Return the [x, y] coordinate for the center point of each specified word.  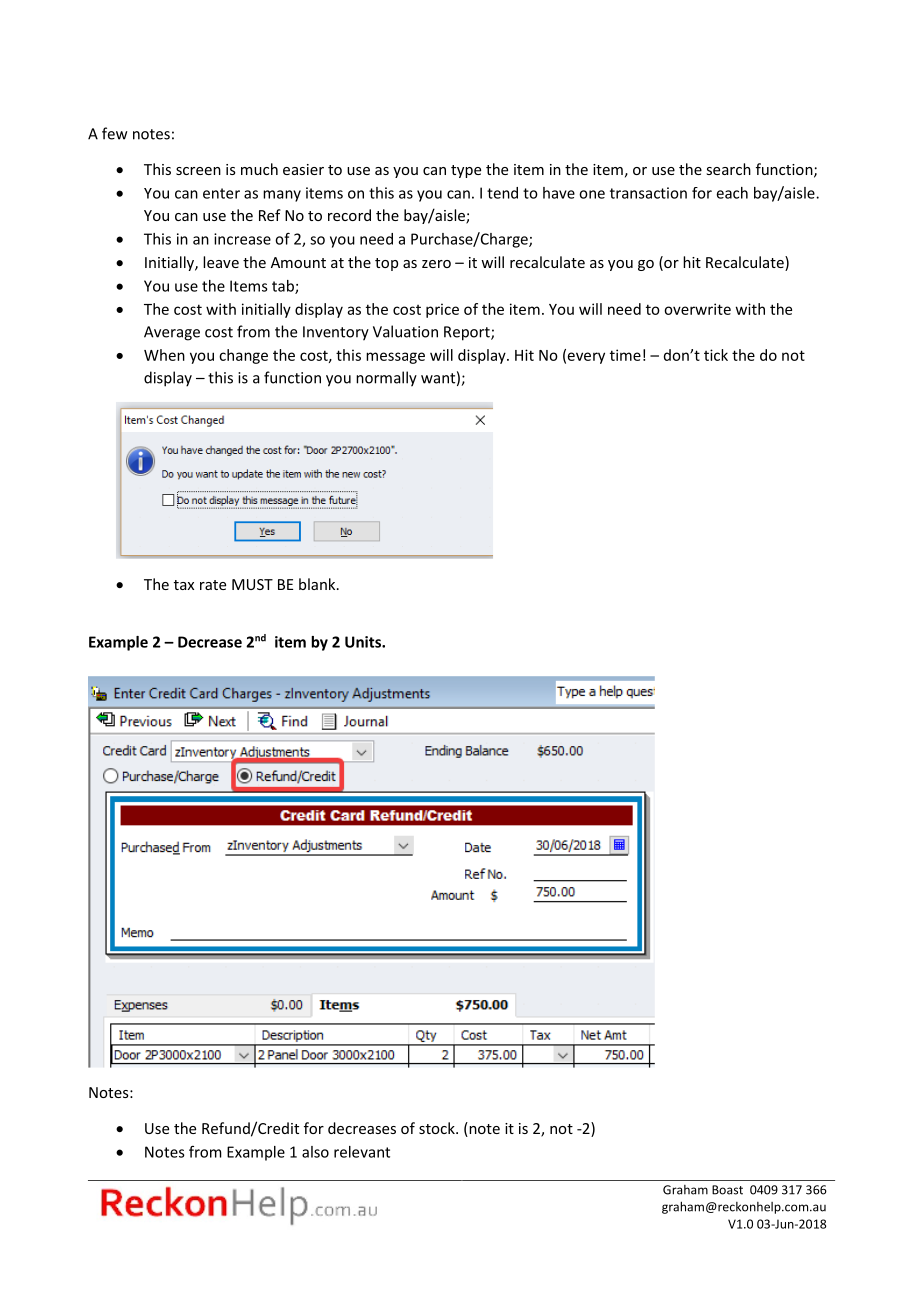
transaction [648, 193]
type [466, 171]
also [315, 1152]
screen [198, 171]
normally [386, 379]
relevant [362, 1152]
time [625, 355]
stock [438, 1128]
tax [184, 585]
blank [318, 584]
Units [364, 642]
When [164, 355]
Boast [727, 1190]
